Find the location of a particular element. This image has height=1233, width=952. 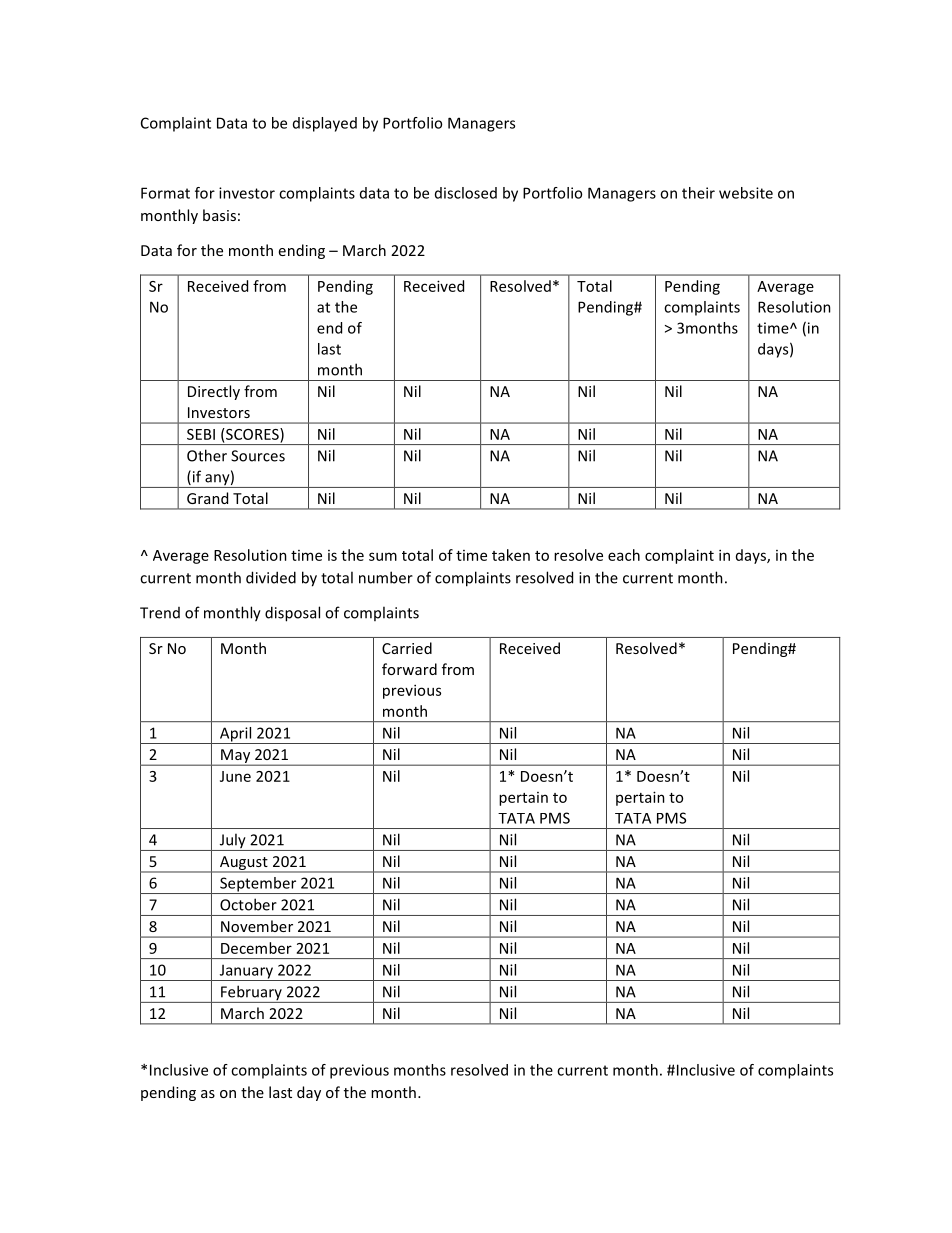

disposal is located at coordinates (292, 614).
